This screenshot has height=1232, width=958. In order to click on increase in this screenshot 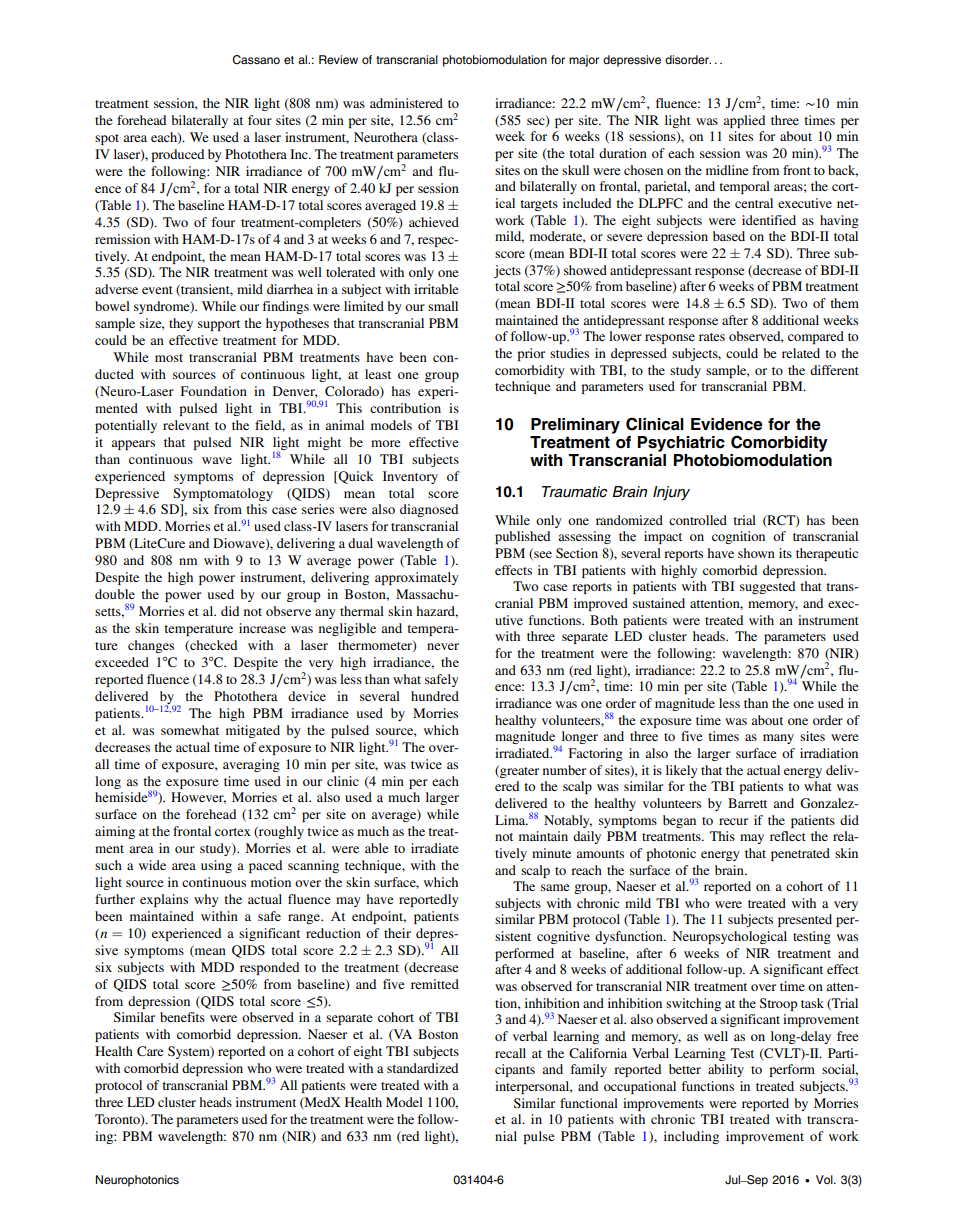, I will do `click(262, 628)`.
